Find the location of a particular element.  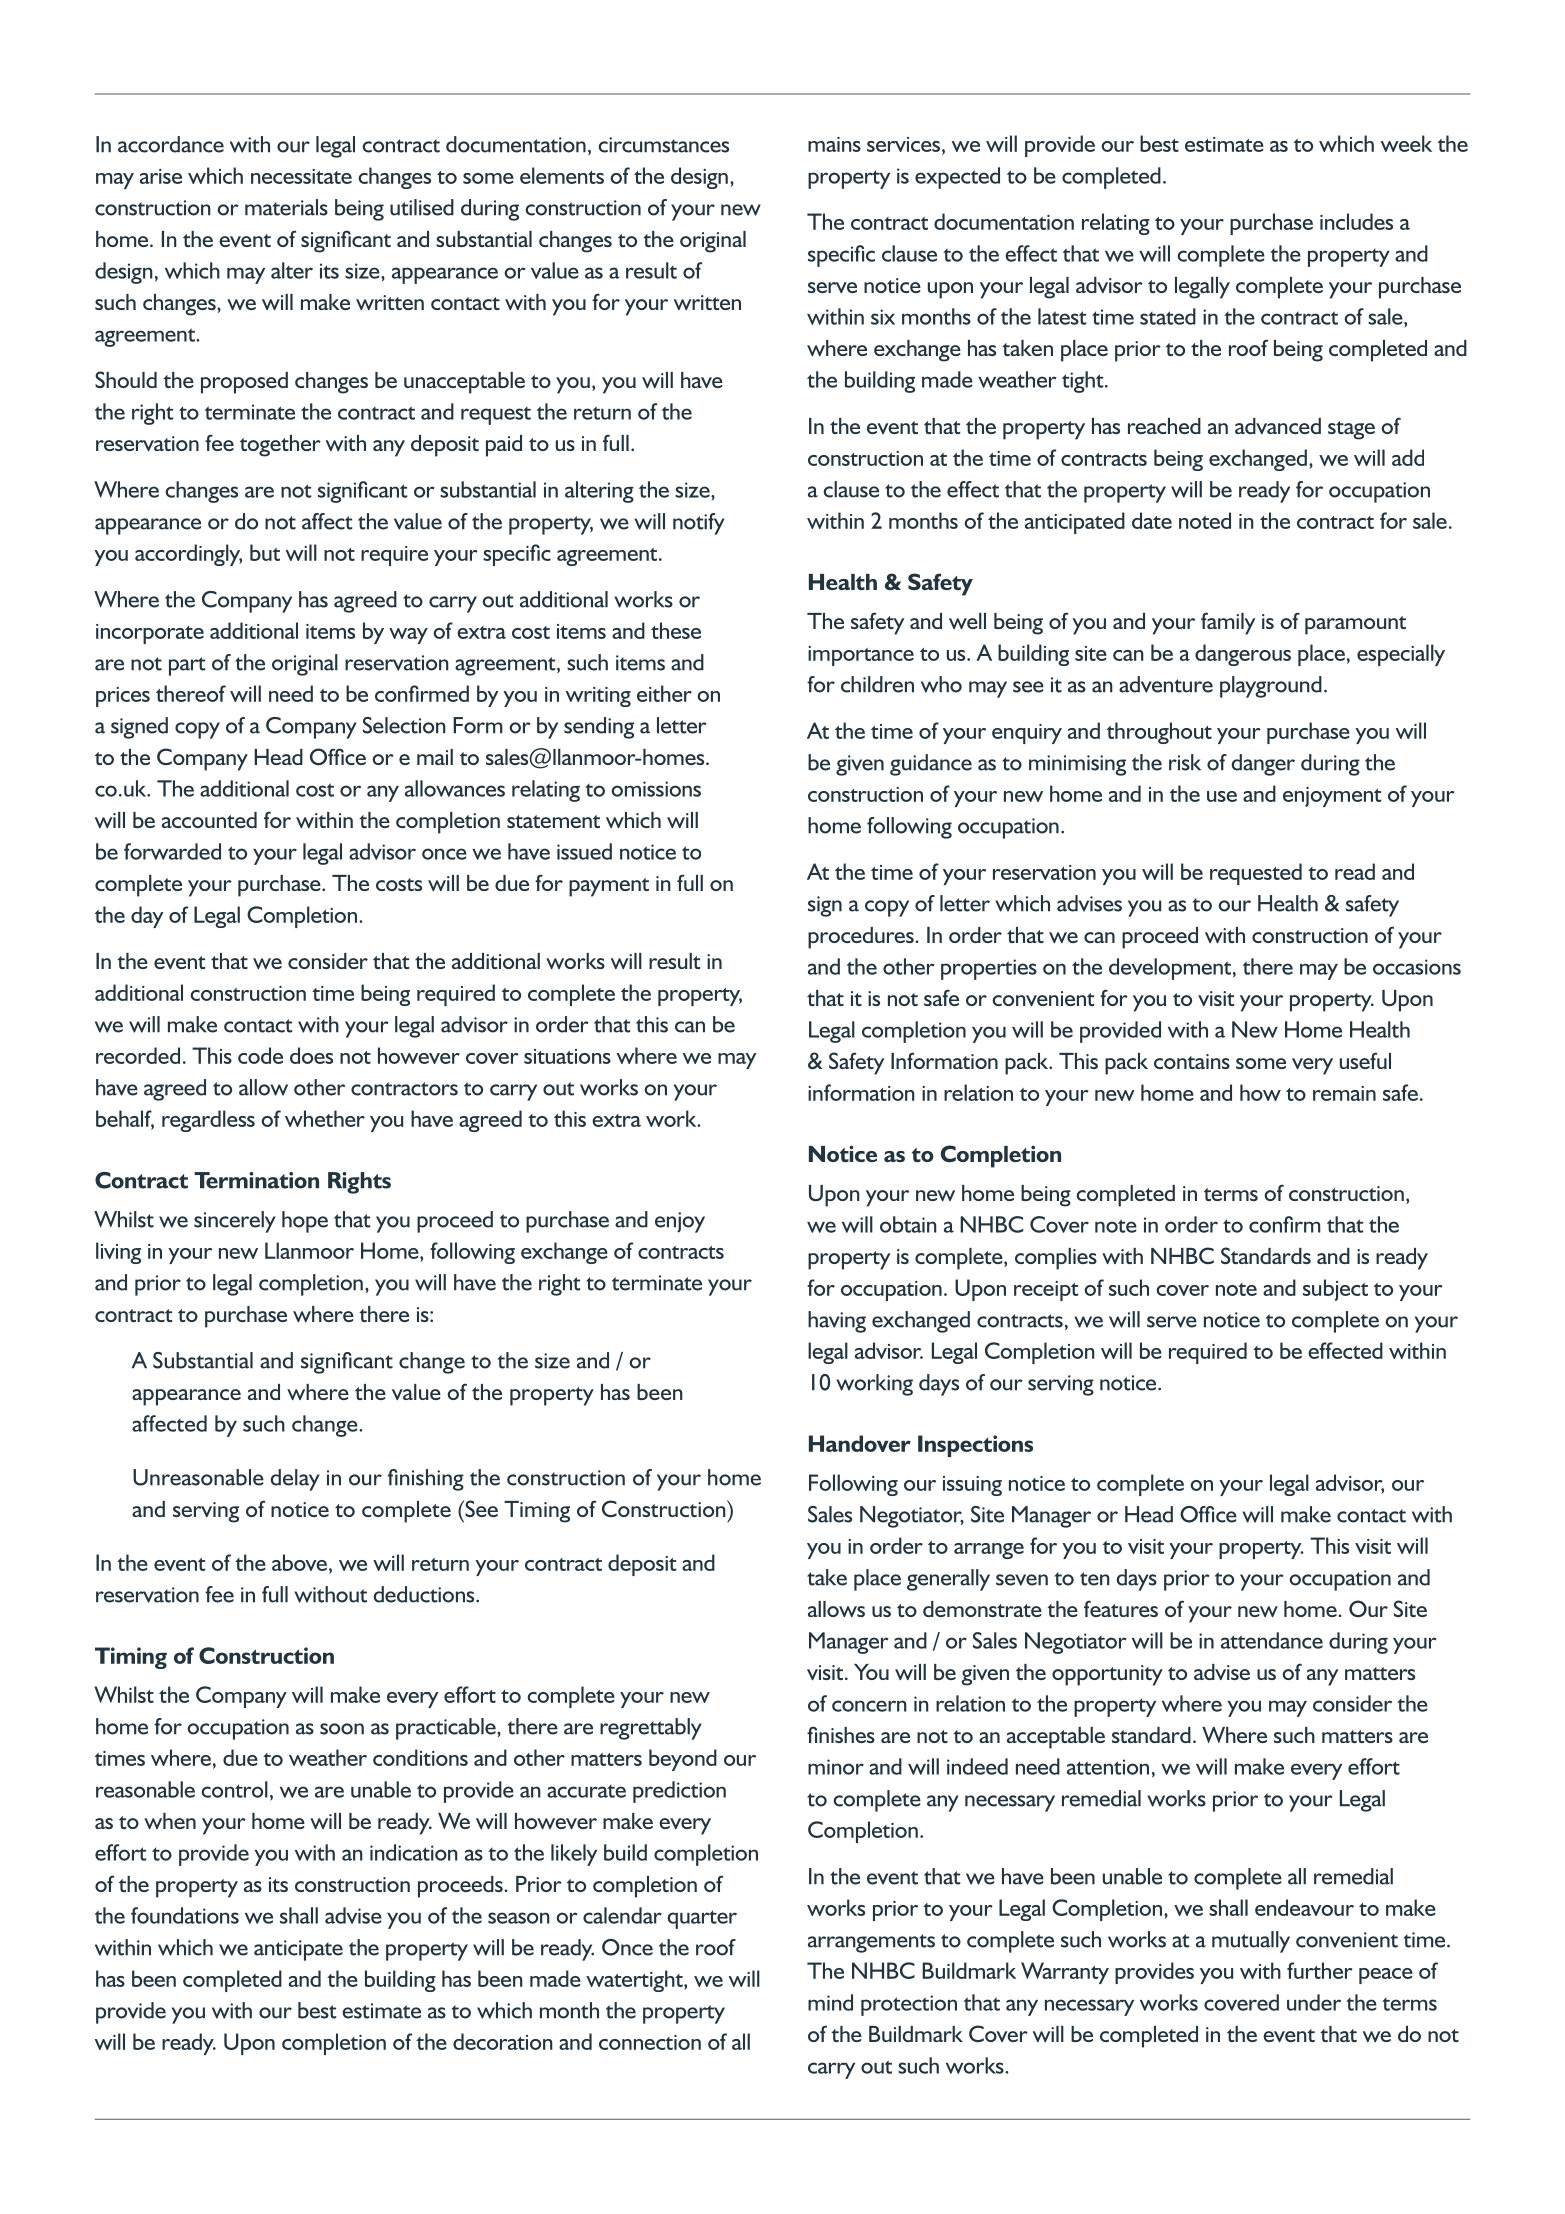

includes is located at coordinates (1356, 221).
